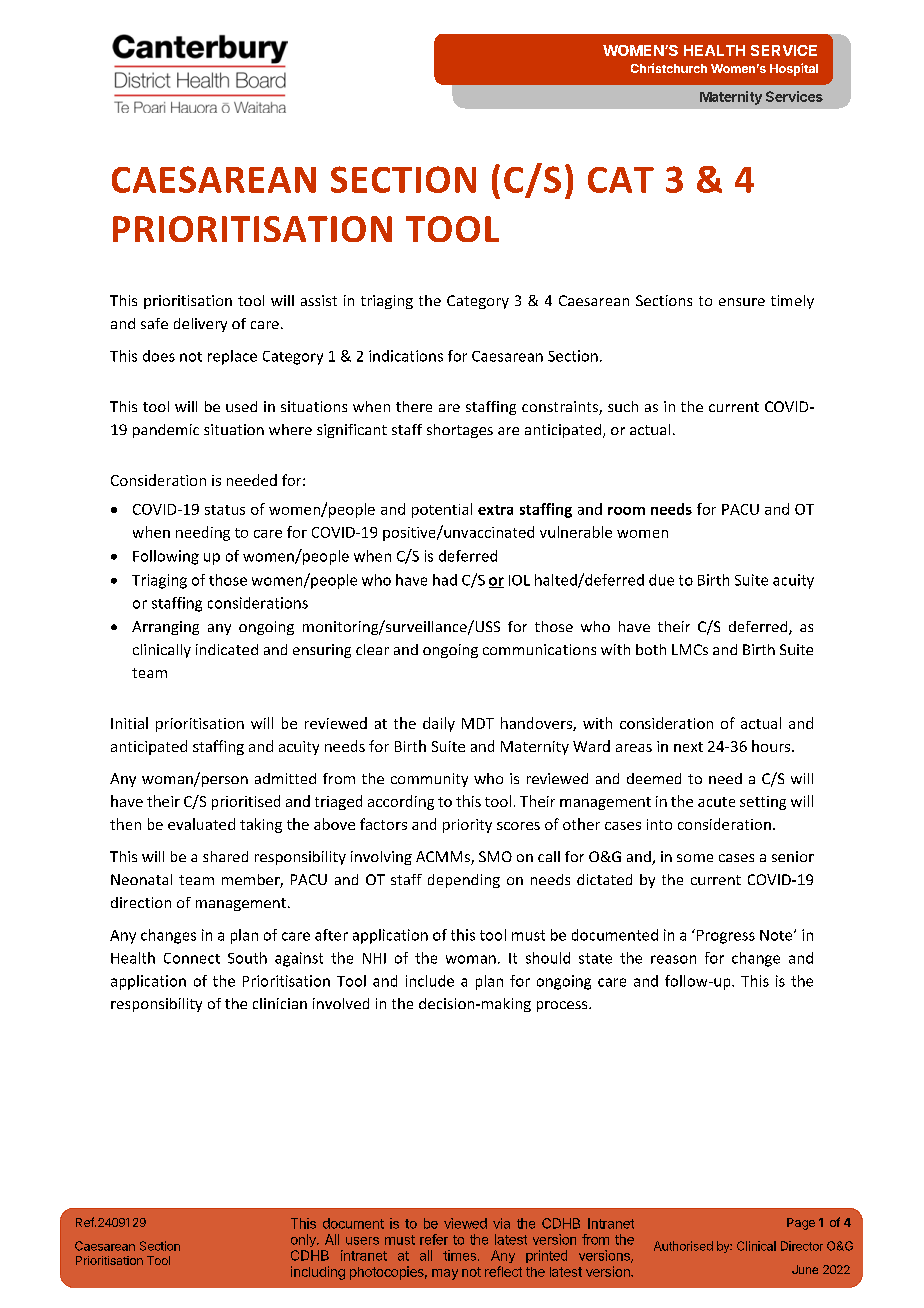 Image resolution: width=924 pixels, height=1308 pixels. I want to click on delivery, so click(200, 325).
